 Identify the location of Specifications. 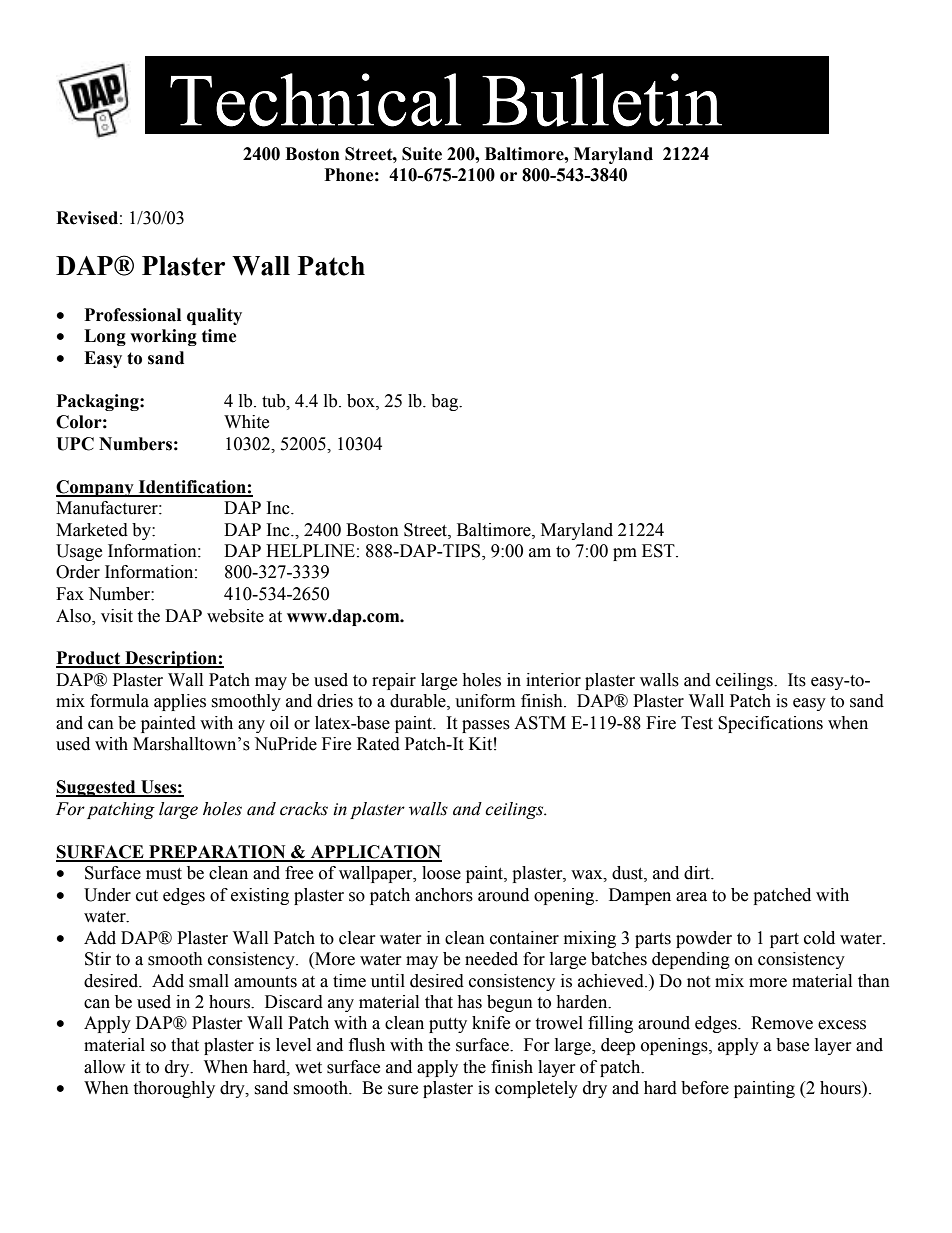
(770, 724).
